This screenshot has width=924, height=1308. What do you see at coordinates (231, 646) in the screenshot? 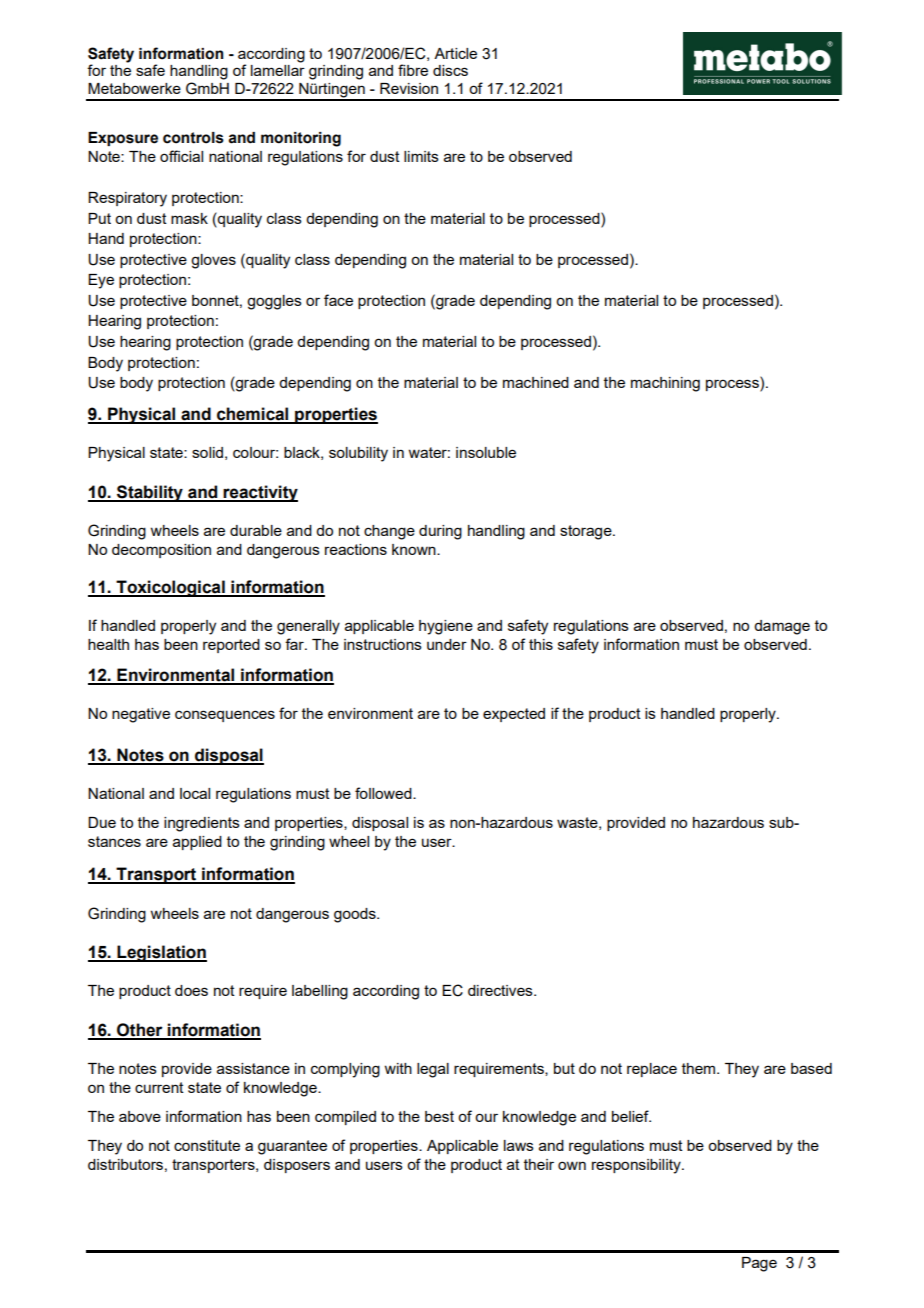
I see `reported` at bounding box center [231, 646].
